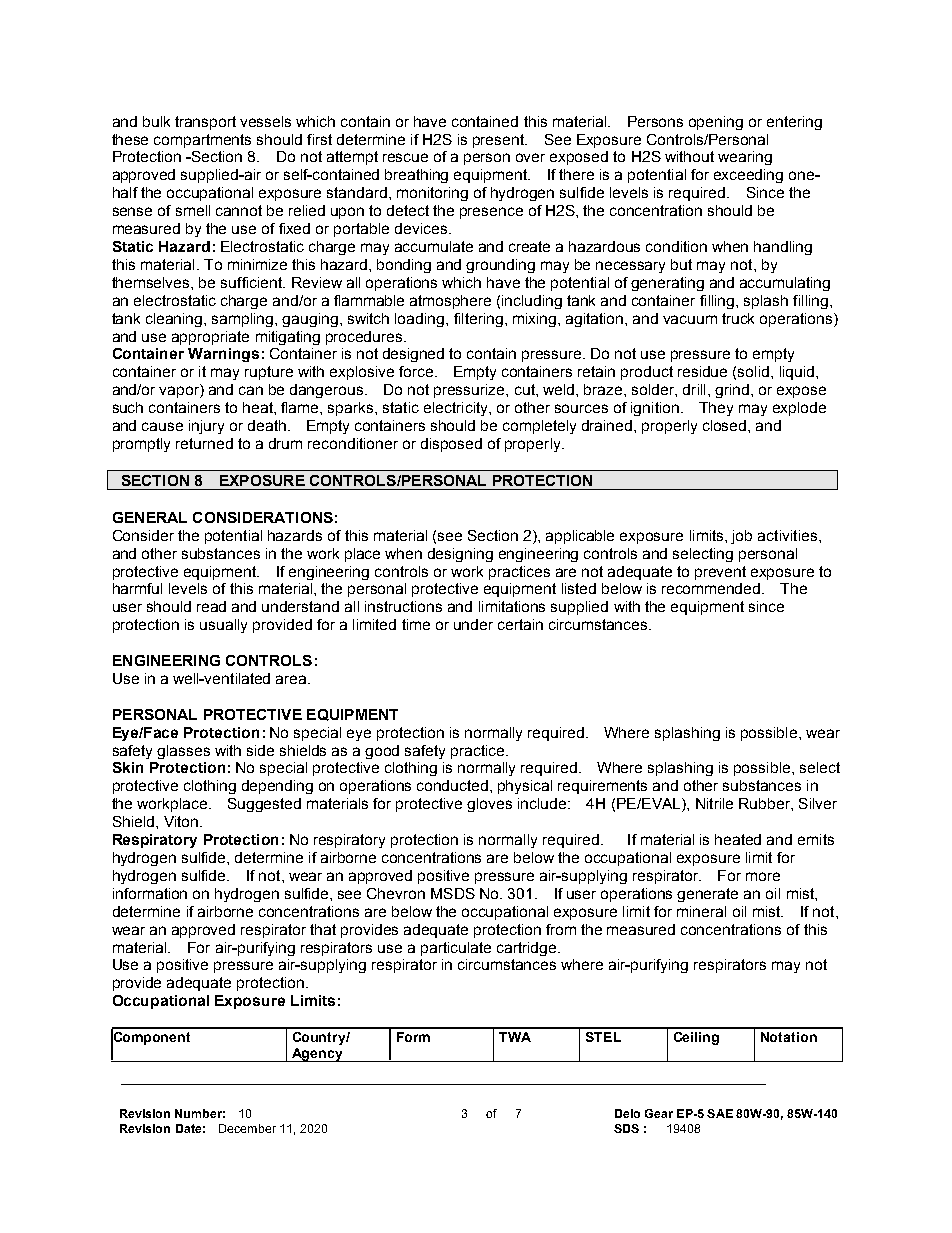 This screenshot has height=1233, width=952. What do you see at coordinates (150, 517) in the screenshot?
I see `GENERAL` at bounding box center [150, 517].
